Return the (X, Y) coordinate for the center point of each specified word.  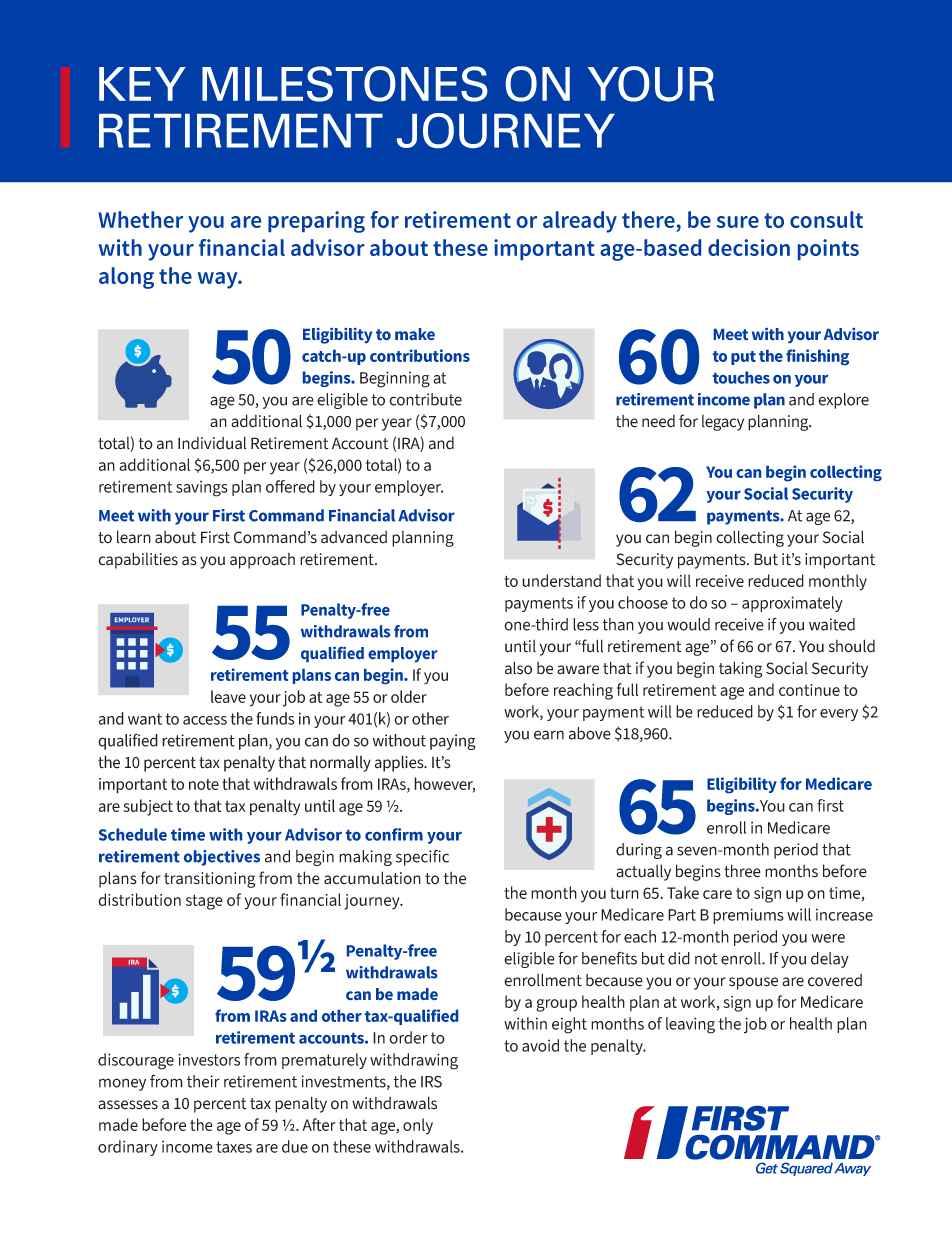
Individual (212, 443)
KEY (142, 84)
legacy (723, 423)
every (839, 715)
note (204, 784)
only (418, 1126)
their (203, 1081)
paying (453, 742)
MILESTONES (344, 84)
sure (738, 222)
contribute (425, 399)
